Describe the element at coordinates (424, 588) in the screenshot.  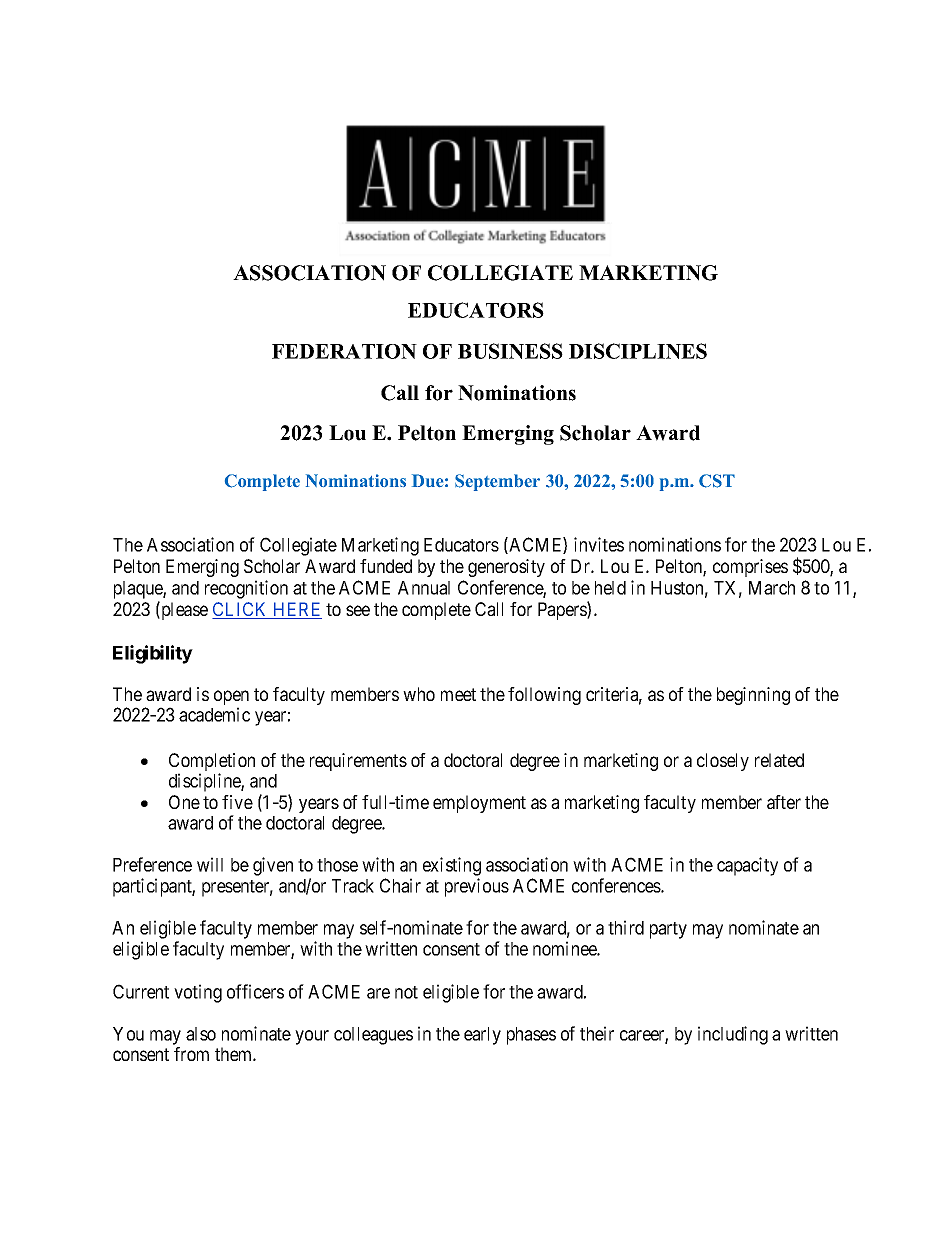
I see `Annual` at that location.
